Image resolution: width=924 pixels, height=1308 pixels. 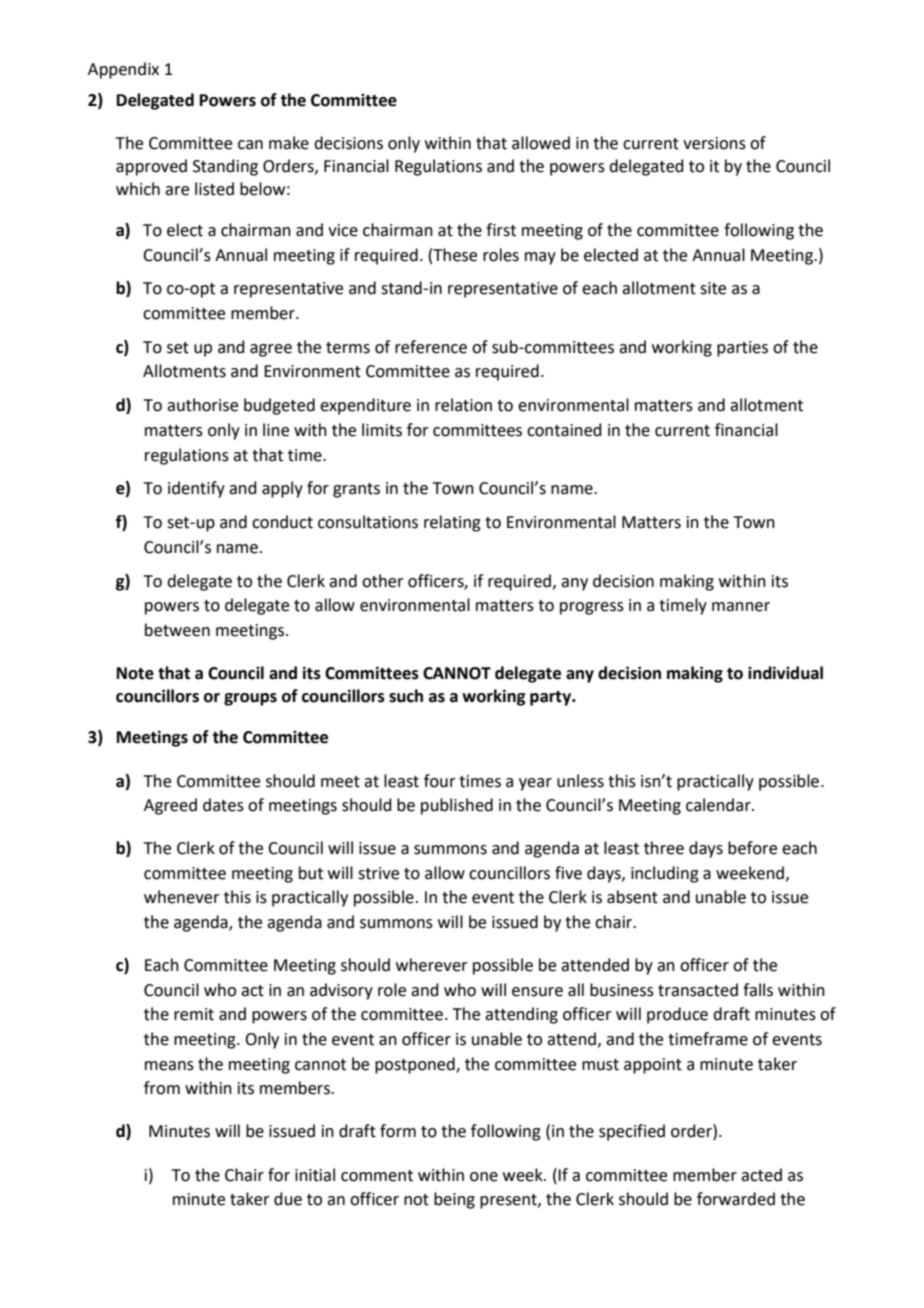 I want to click on first, so click(x=501, y=230).
